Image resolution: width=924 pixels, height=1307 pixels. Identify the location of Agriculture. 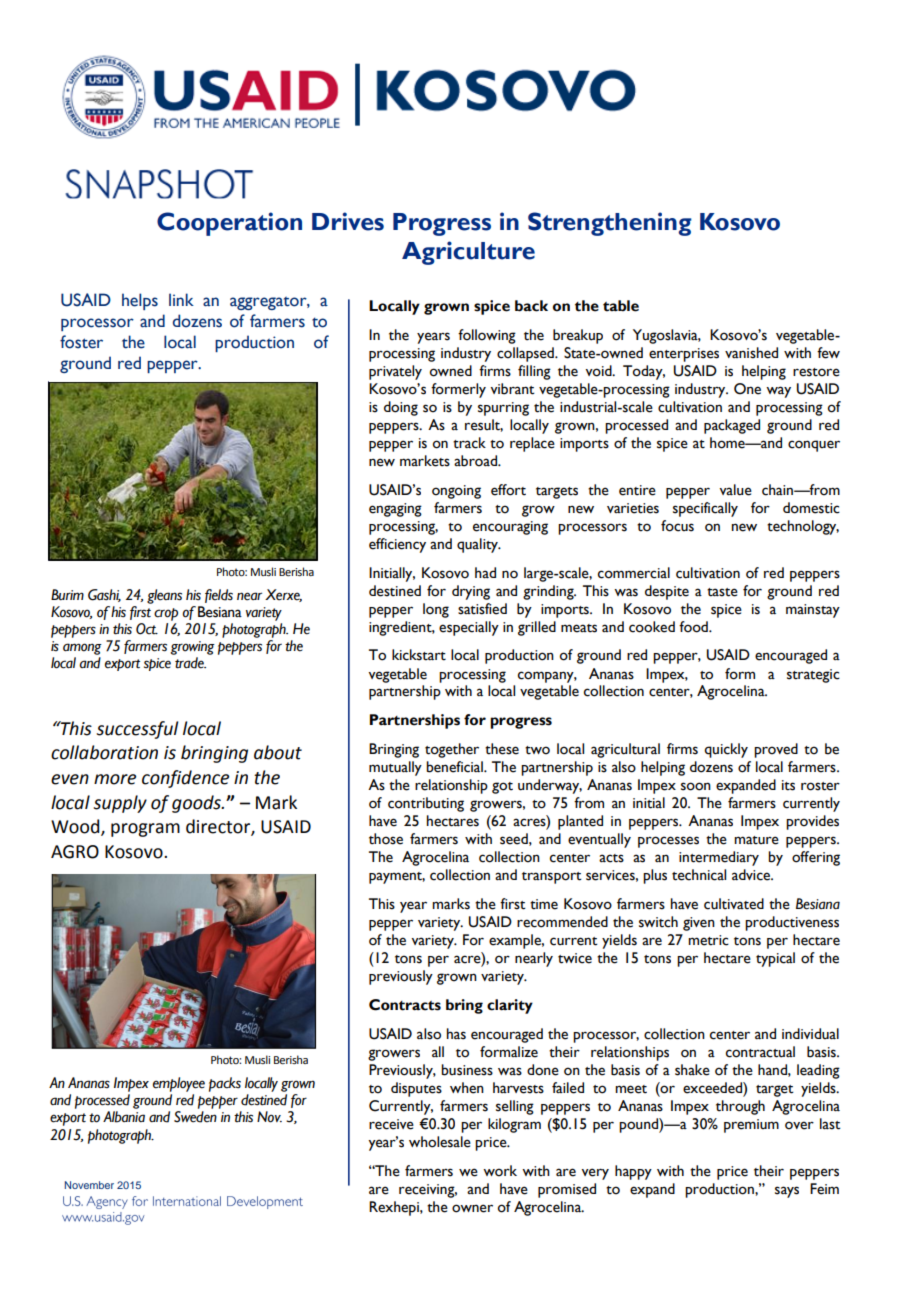
(468, 253).
